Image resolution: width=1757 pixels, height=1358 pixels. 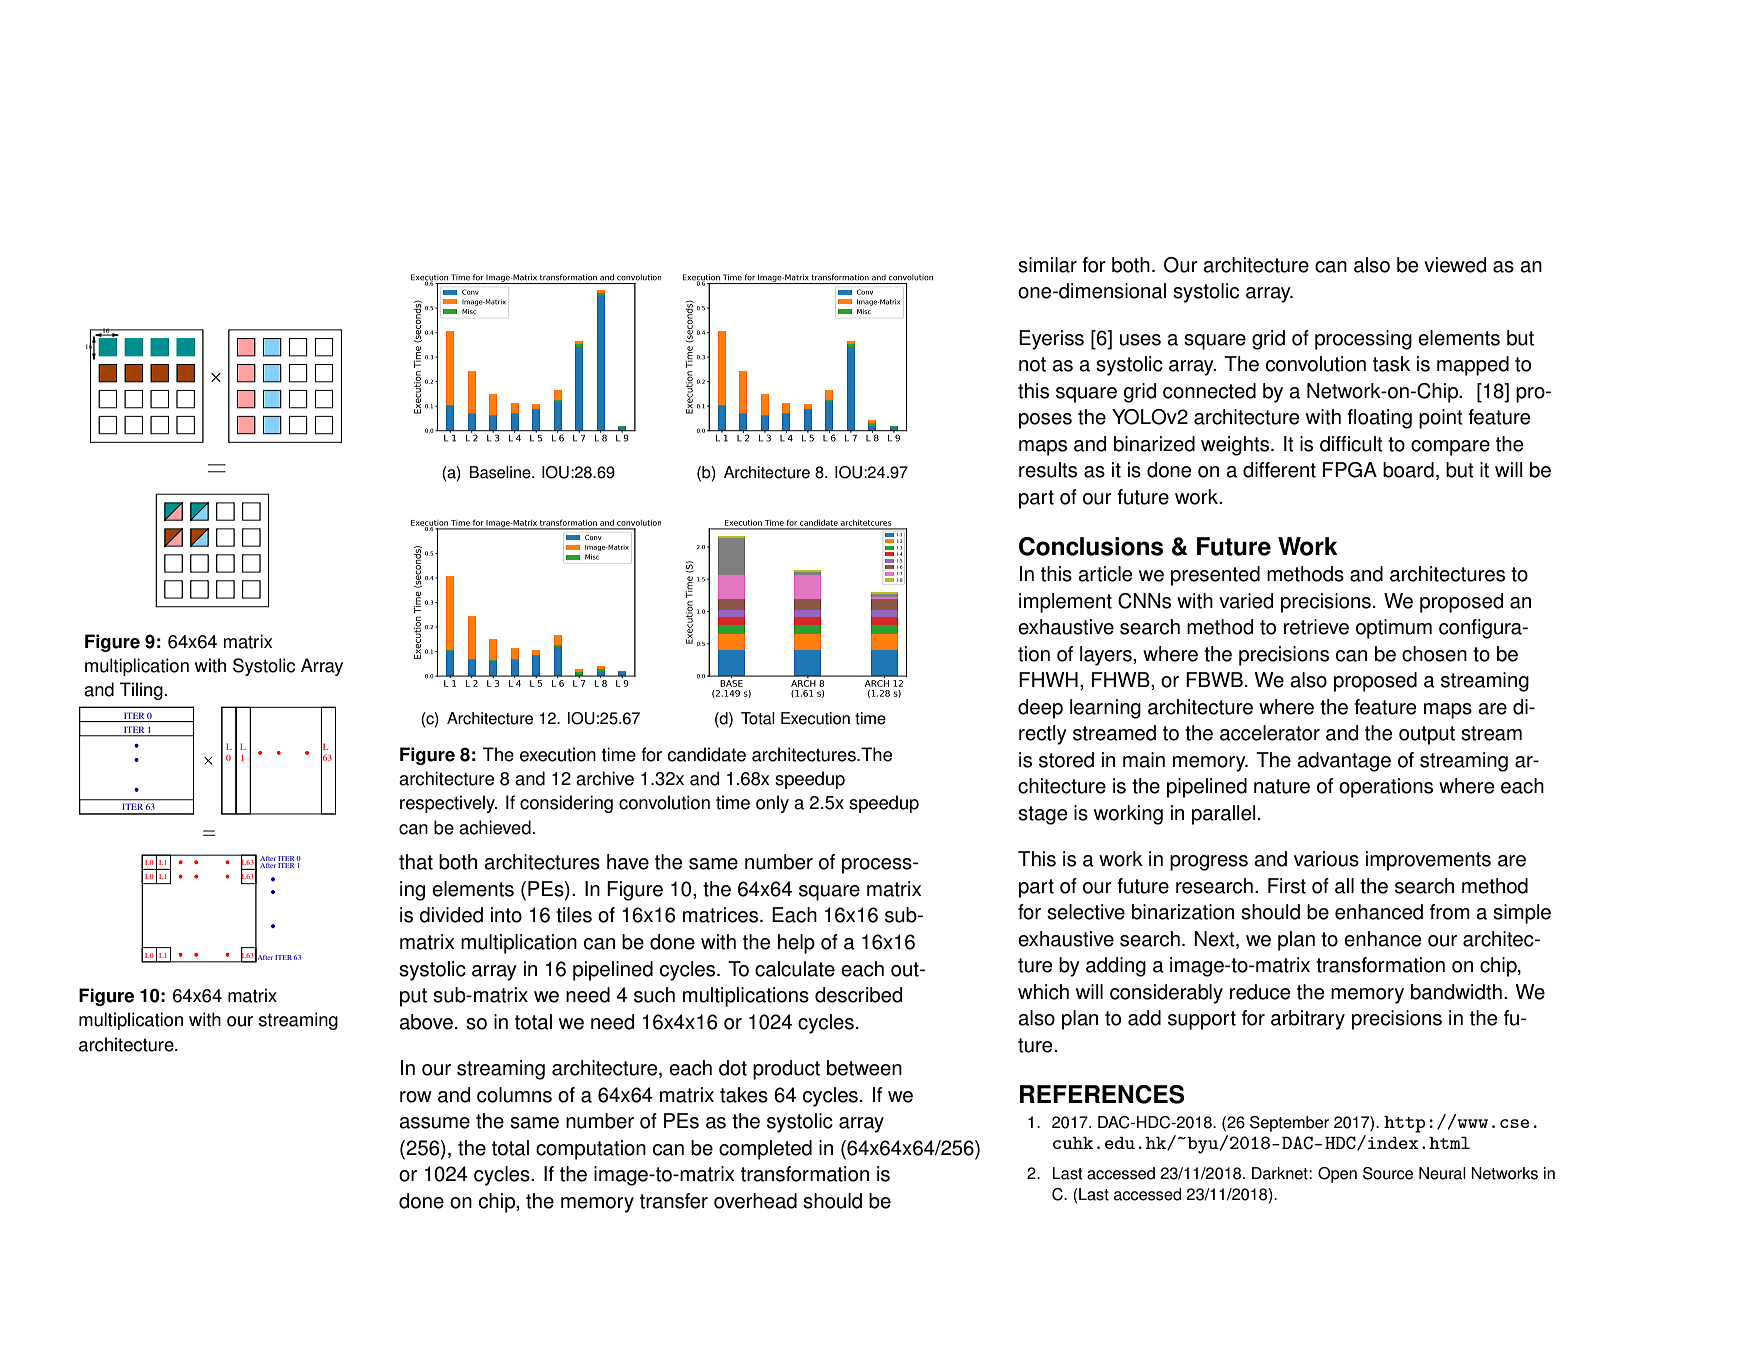 What do you see at coordinates (1350, 470) in the image?
I see `FPGA` at bounding box center [1350, 470].
